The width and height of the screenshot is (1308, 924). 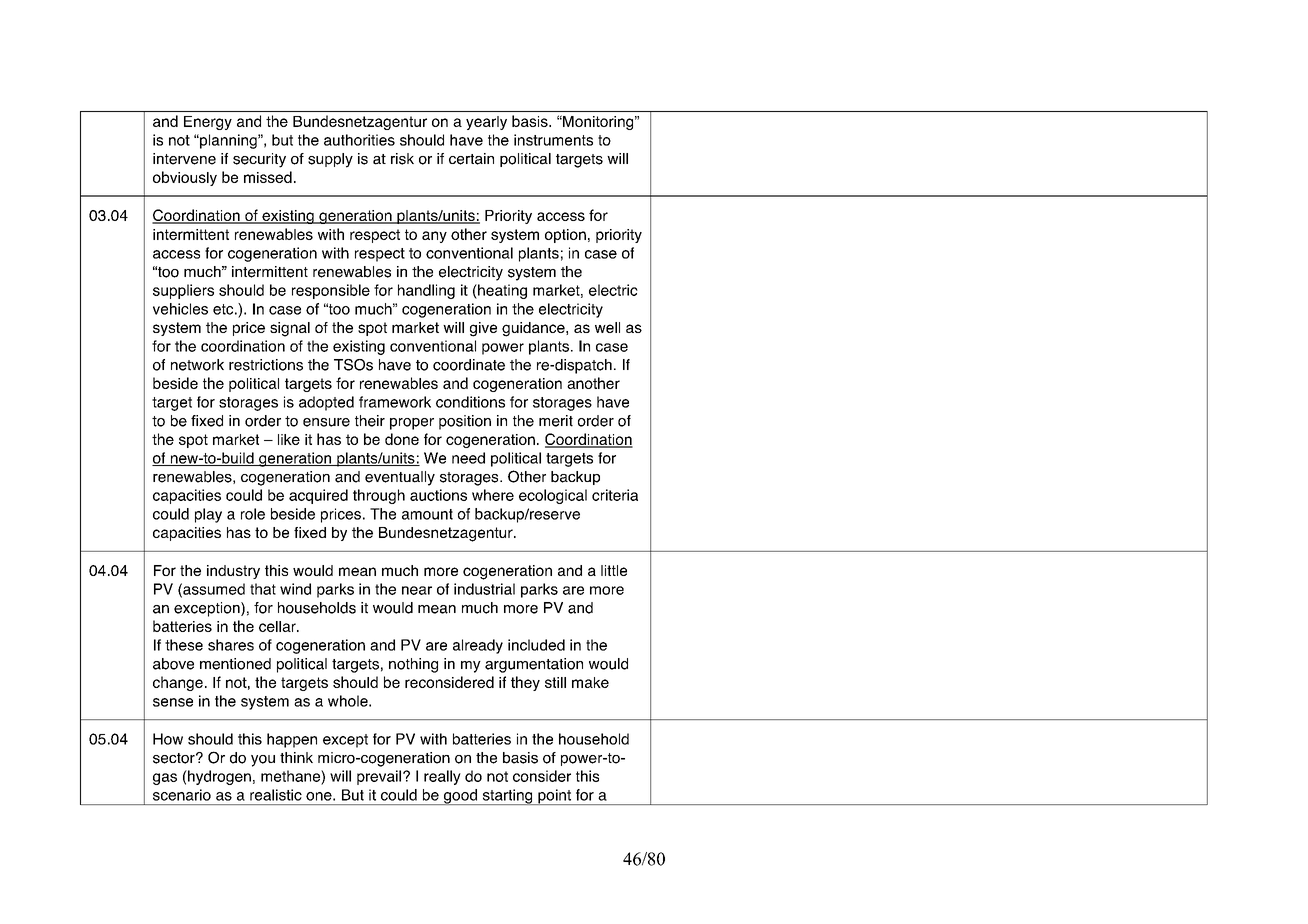 What do you see at coordinates (553, 140) in the screenshot?
I see `instruments` at bounding box center [553, 140].
